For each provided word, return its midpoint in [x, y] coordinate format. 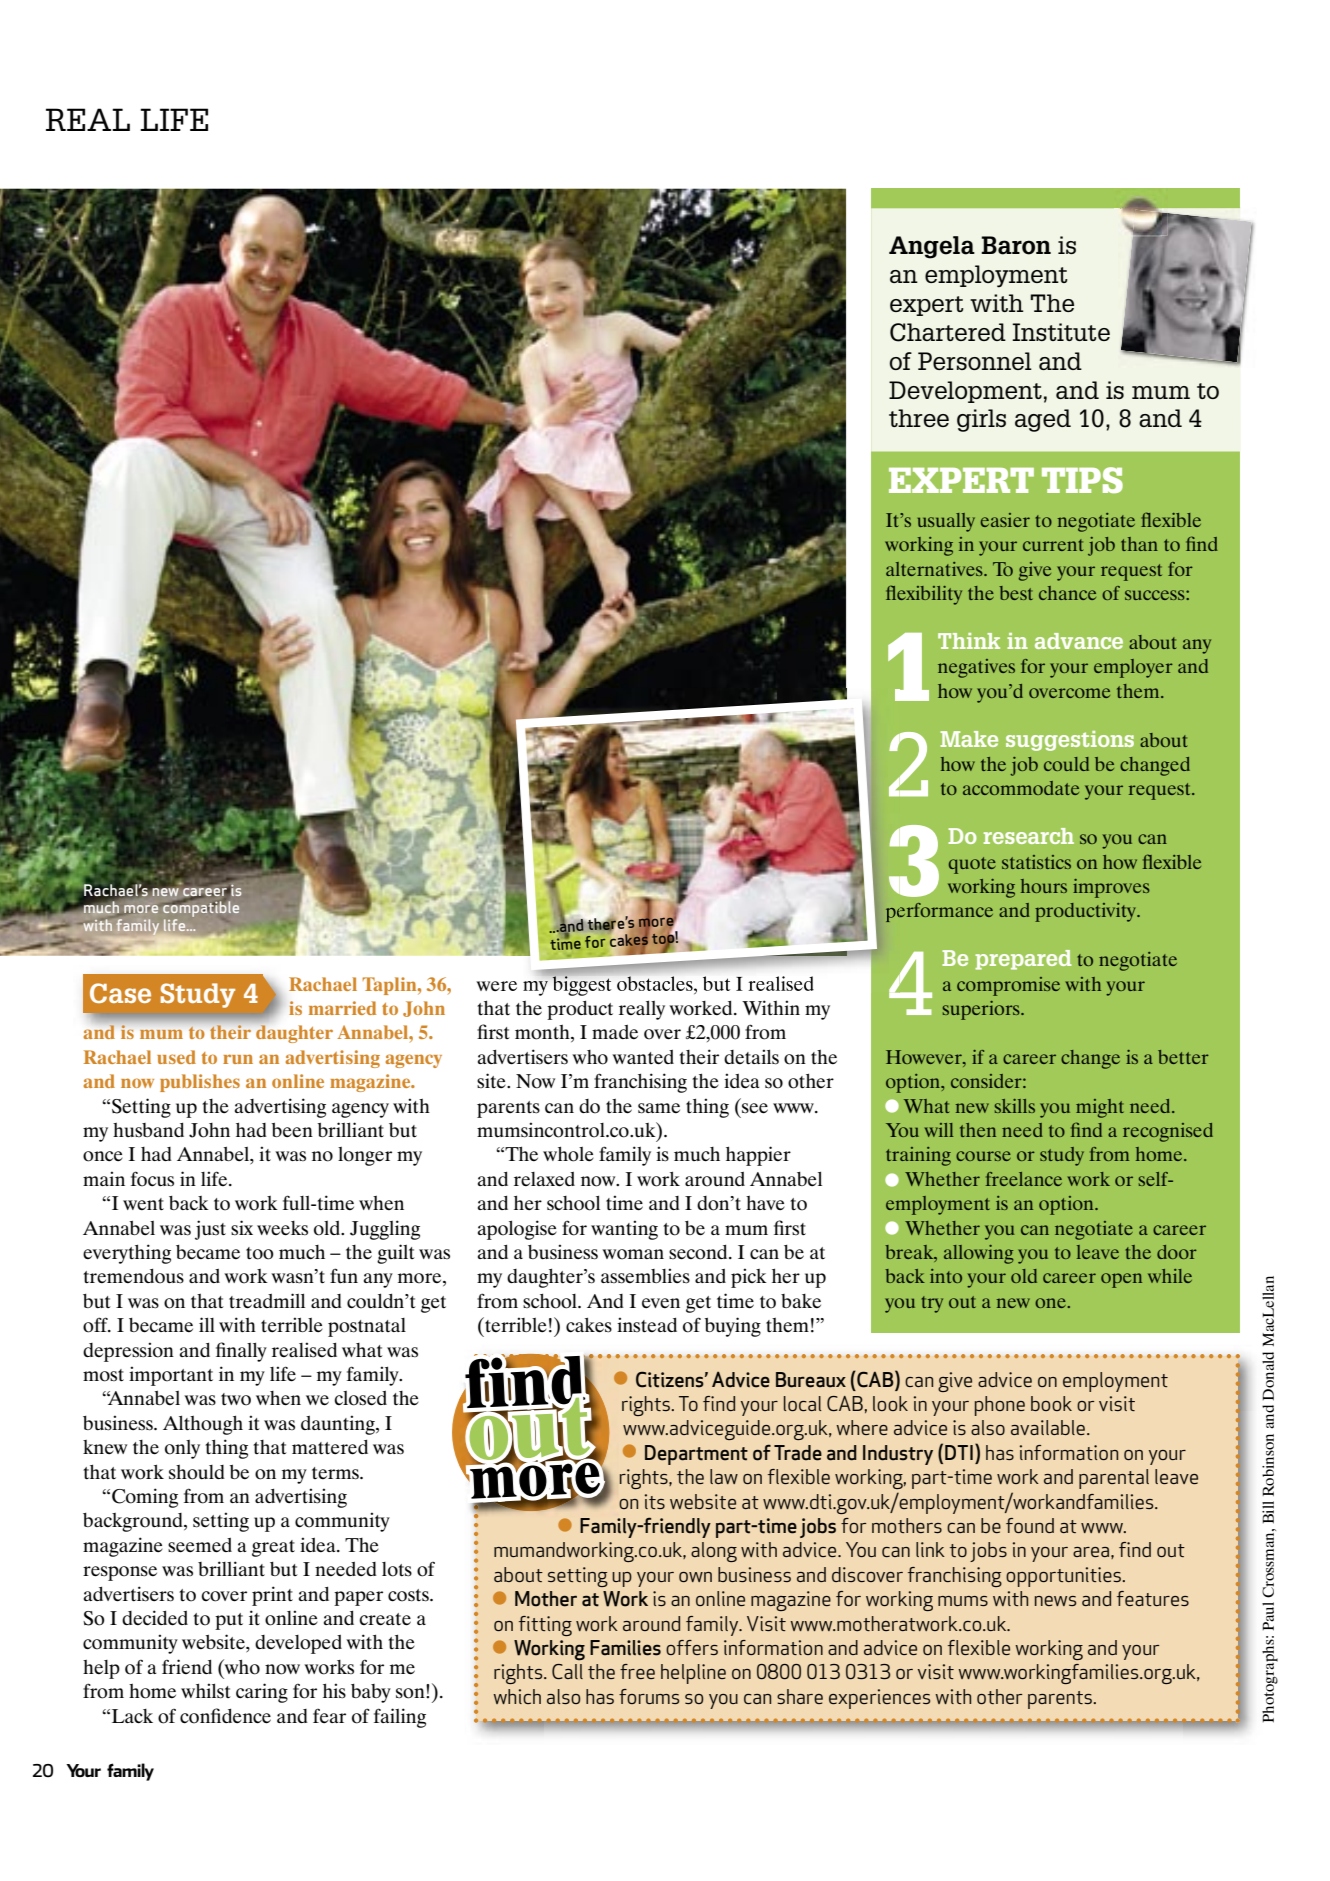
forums [649, 1696]
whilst [206, 1691]
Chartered [948, 332]
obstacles [656, 983]
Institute [1061, 332]
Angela [932, 247]
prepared [1023, 960]
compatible [201, 909]
